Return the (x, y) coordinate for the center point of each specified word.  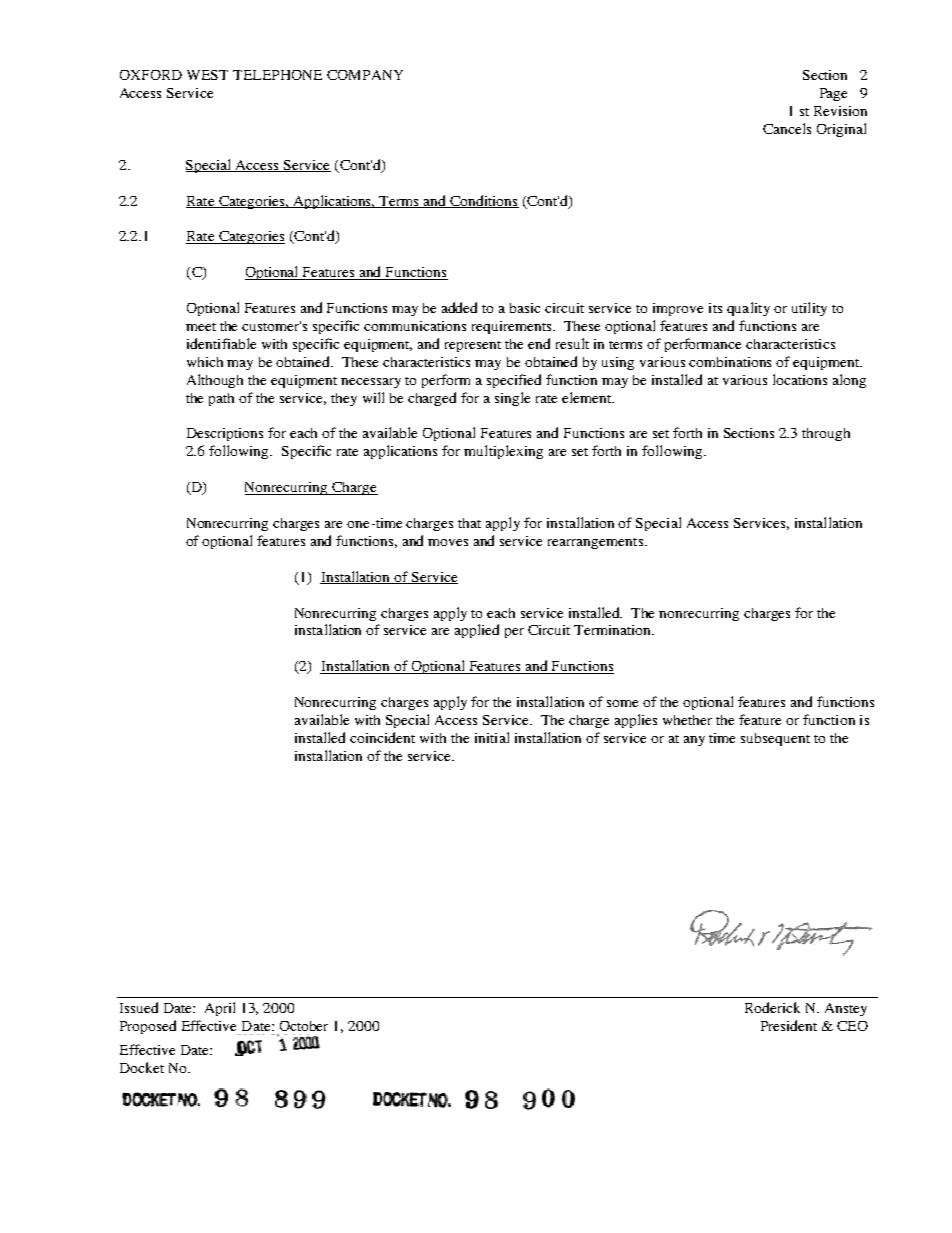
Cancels (787, 128)
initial (492, 737)
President (789, 1025)
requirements (513, 327)
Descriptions (225, 434)
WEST (207, 75)
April (220, 1009)
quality (748, 309)
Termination (614, 630)
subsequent (775, 739)
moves (448, 542)
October (304, 1026)
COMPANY (365, 75)
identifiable (221, 343)
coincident (382, 737)
